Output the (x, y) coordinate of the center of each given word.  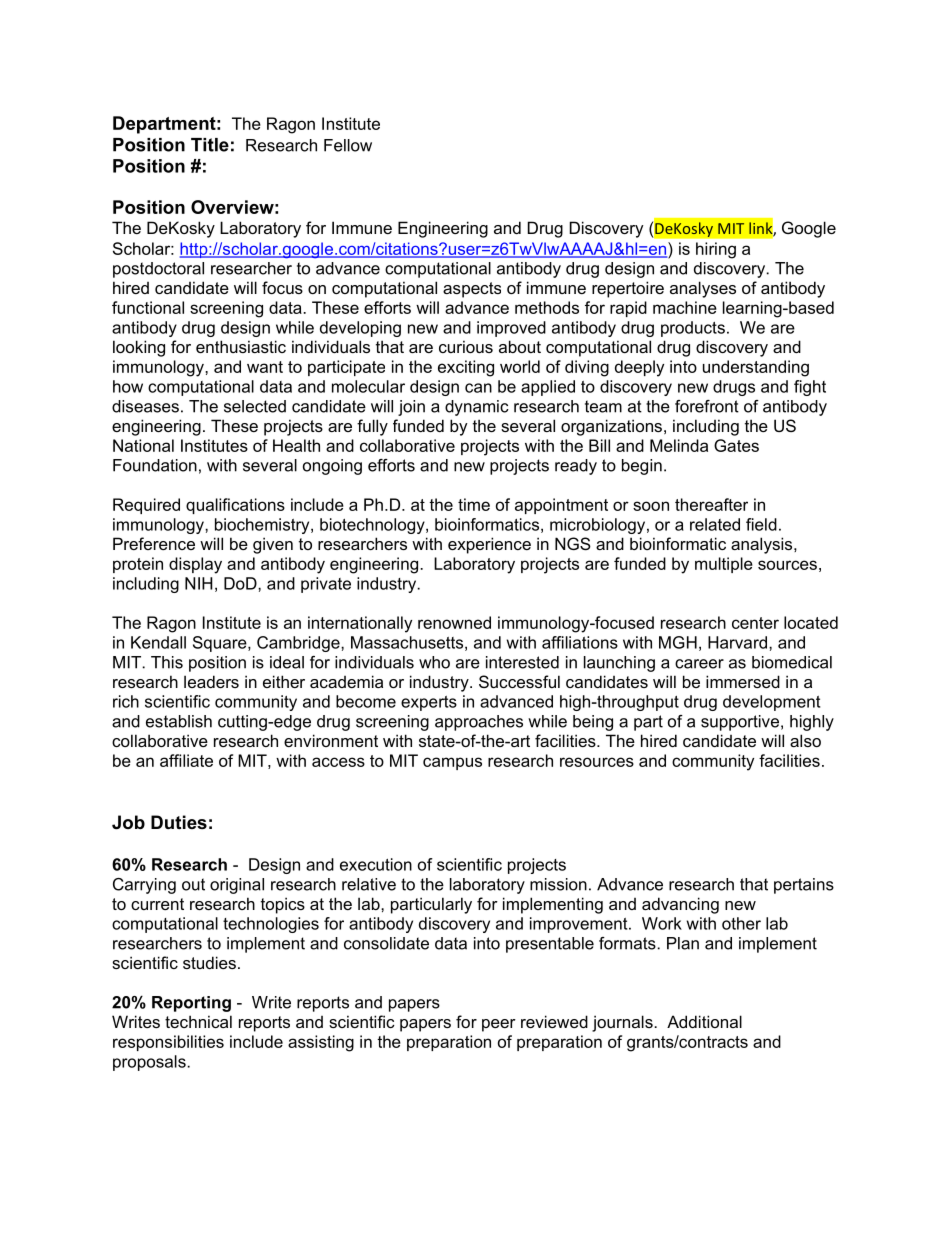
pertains (804, 886)
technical (198, 1021)
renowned (454, 622)
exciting (466, 368)
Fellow (348, 145)
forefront (707, 406)
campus (452, 763)
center (755, 623)
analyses (703, 289)
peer (499, 1025)
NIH (199, 583)
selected (255, 406)
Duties (179, 822)
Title (210, 145)
